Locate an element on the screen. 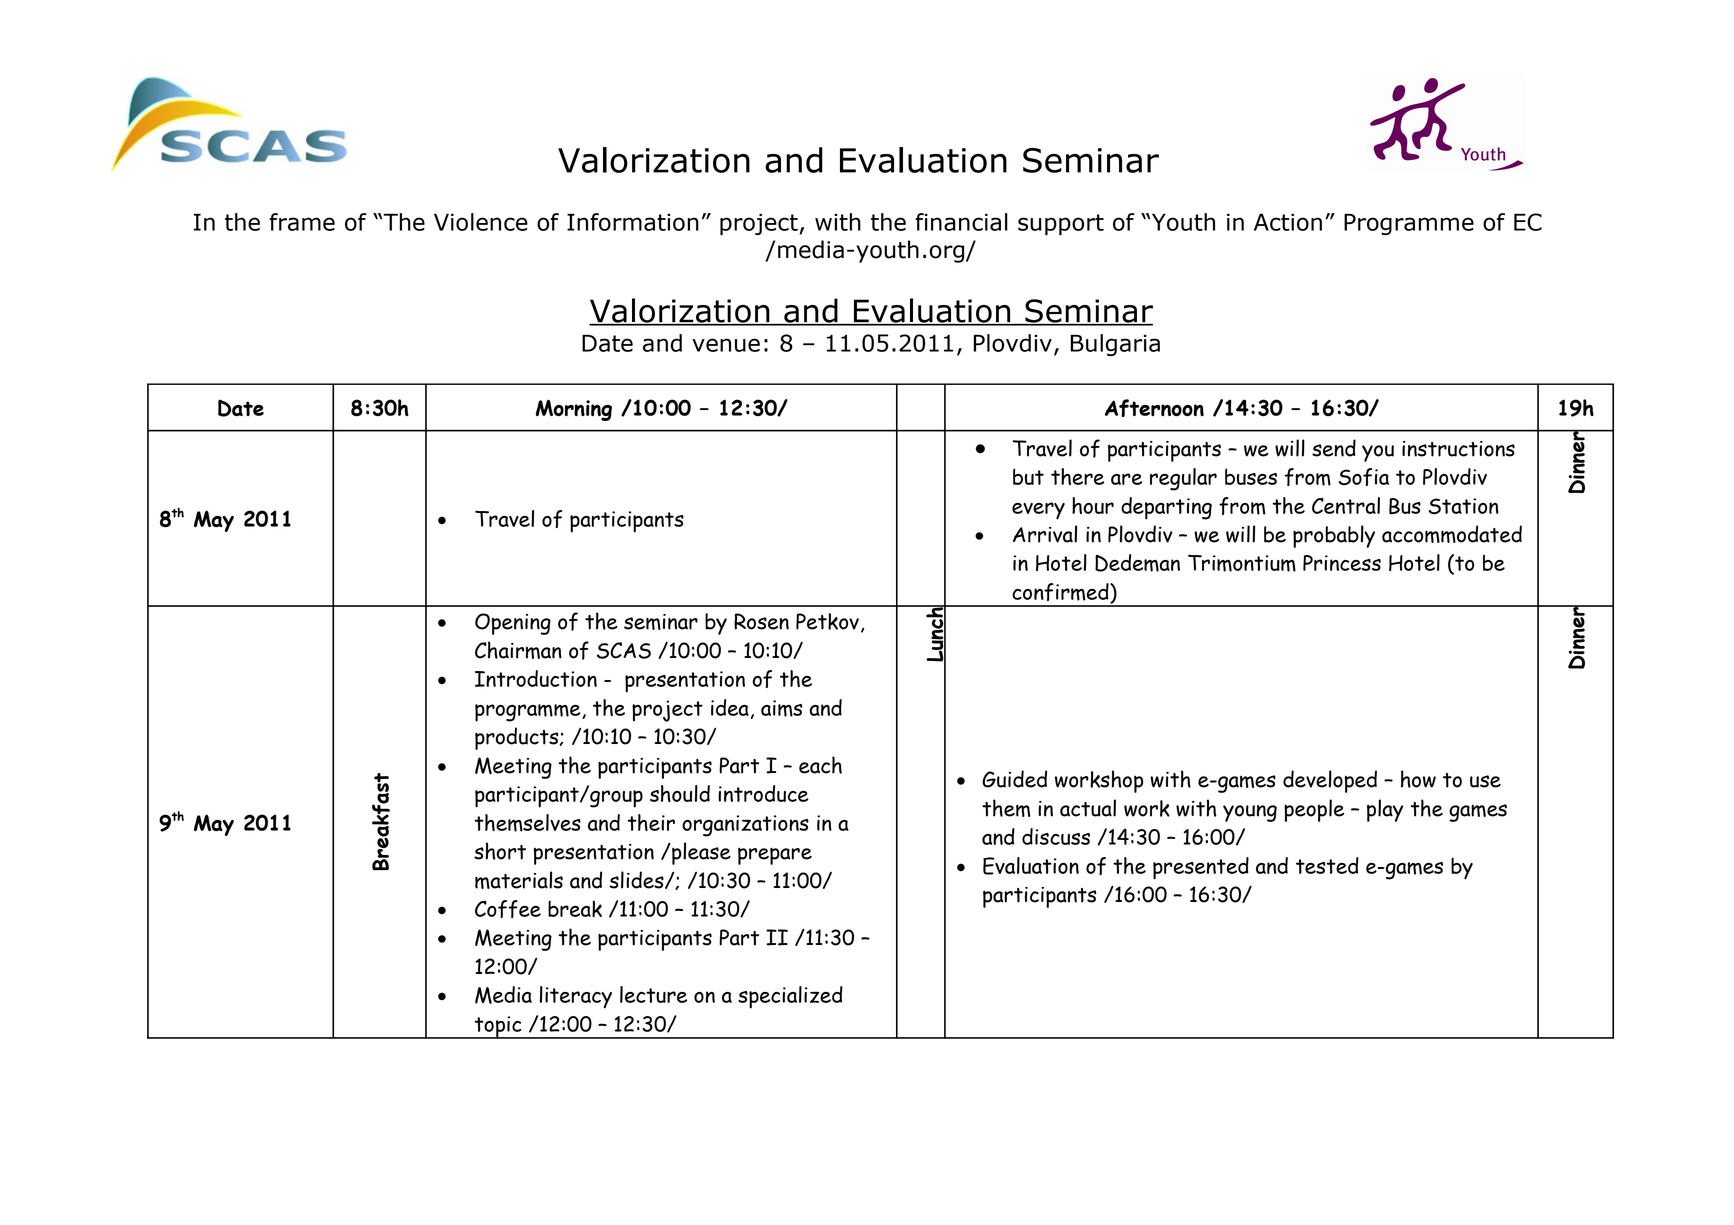 This screenshot has height=1225, width=1734. Rosen is located at coordinates (761, 621).
